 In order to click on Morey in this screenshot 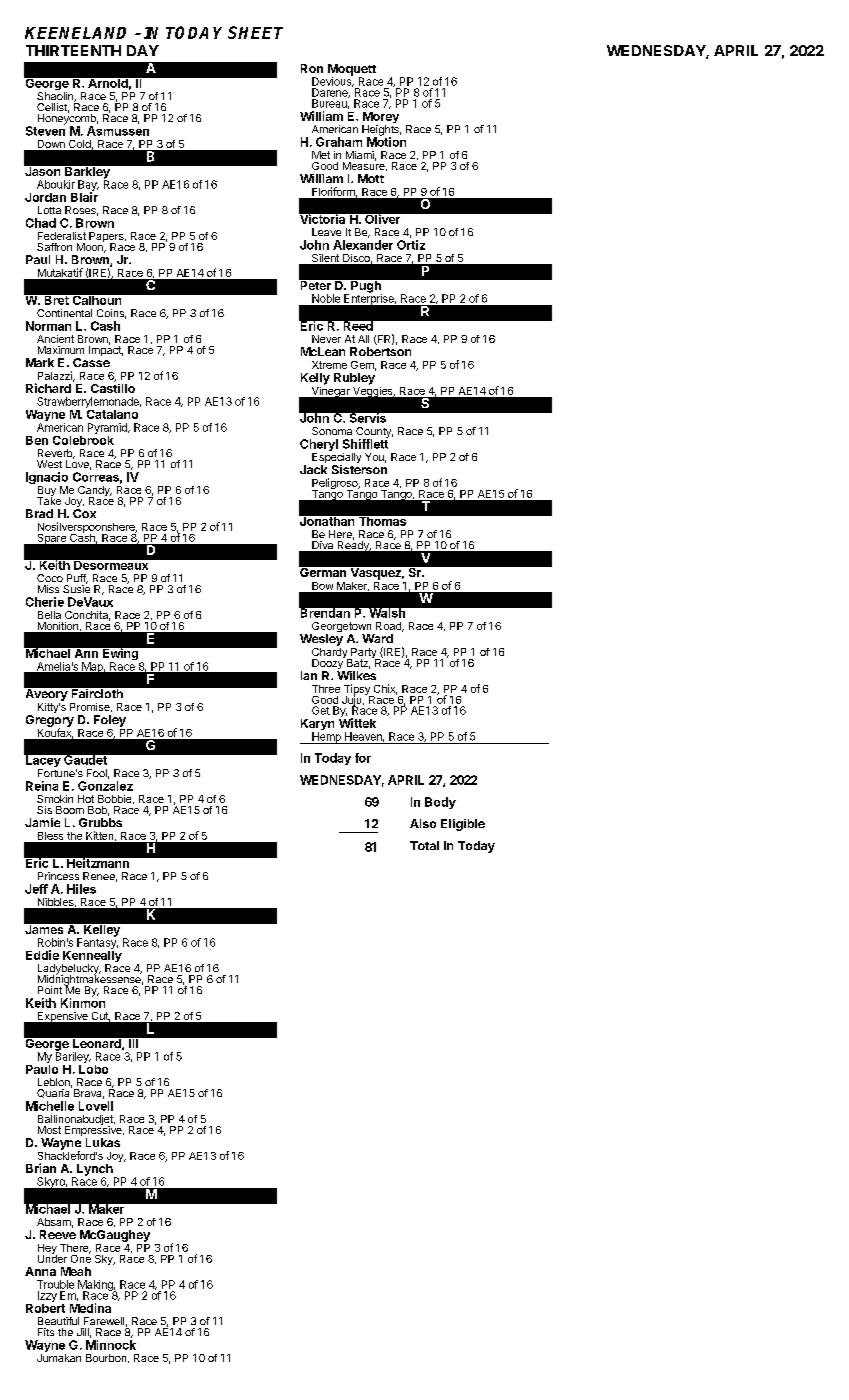, I will do `click(380, 119)`.
